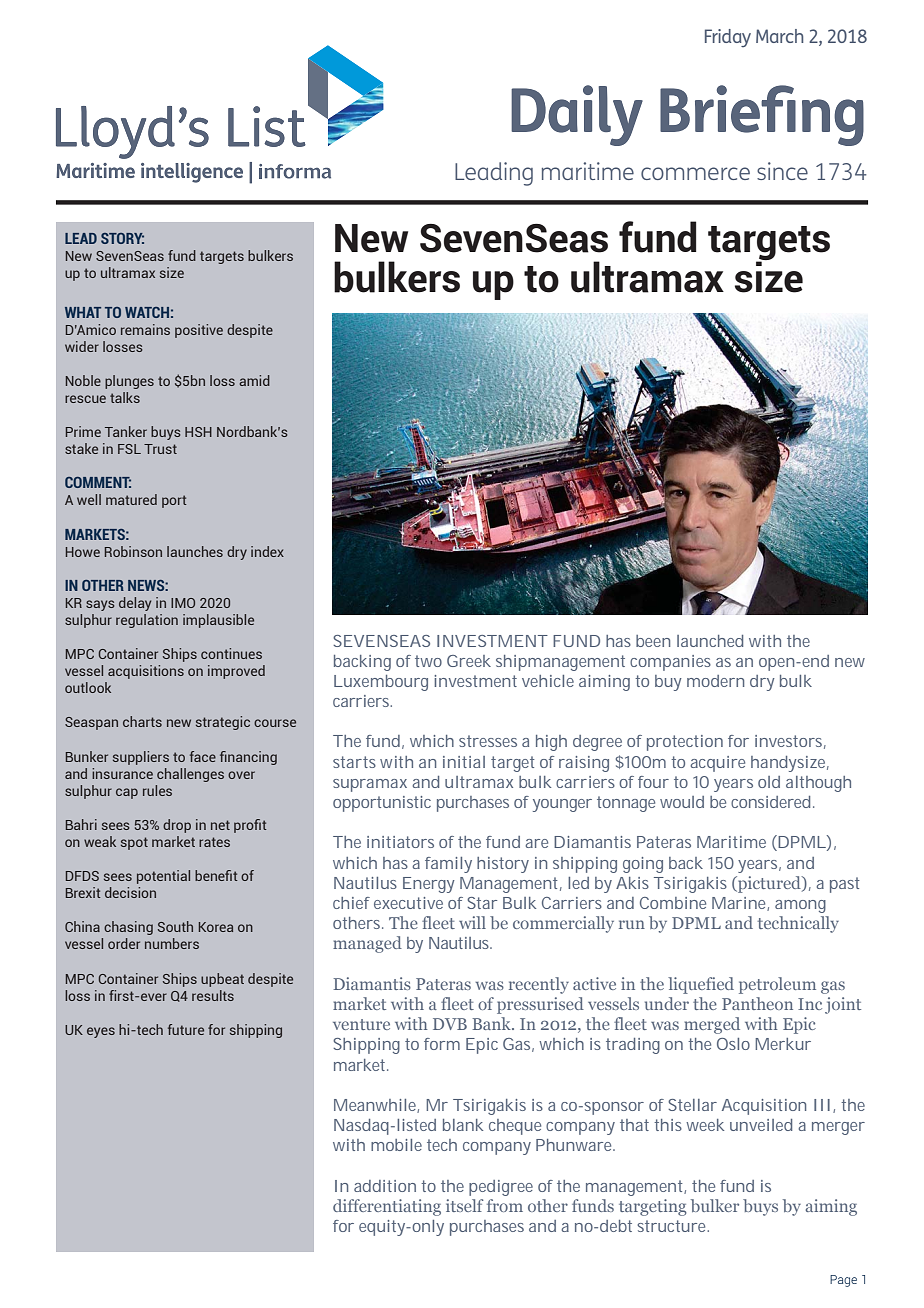 This document has width=924, height=1308. Describe the element at coordinates (448, 865) in the document. I see `family` at that location.
